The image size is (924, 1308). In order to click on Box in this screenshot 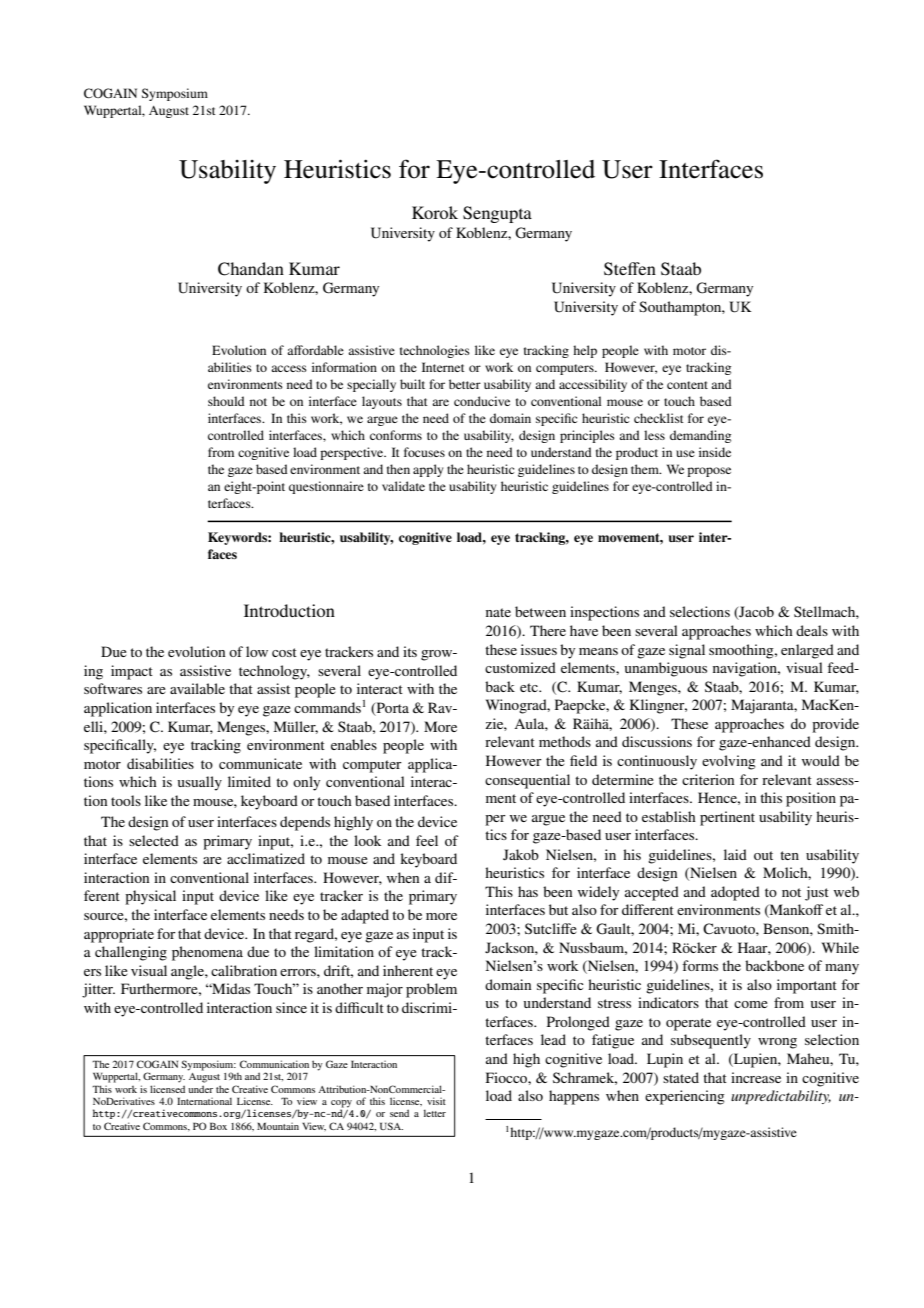, I will do `click(218, 1126)`.
